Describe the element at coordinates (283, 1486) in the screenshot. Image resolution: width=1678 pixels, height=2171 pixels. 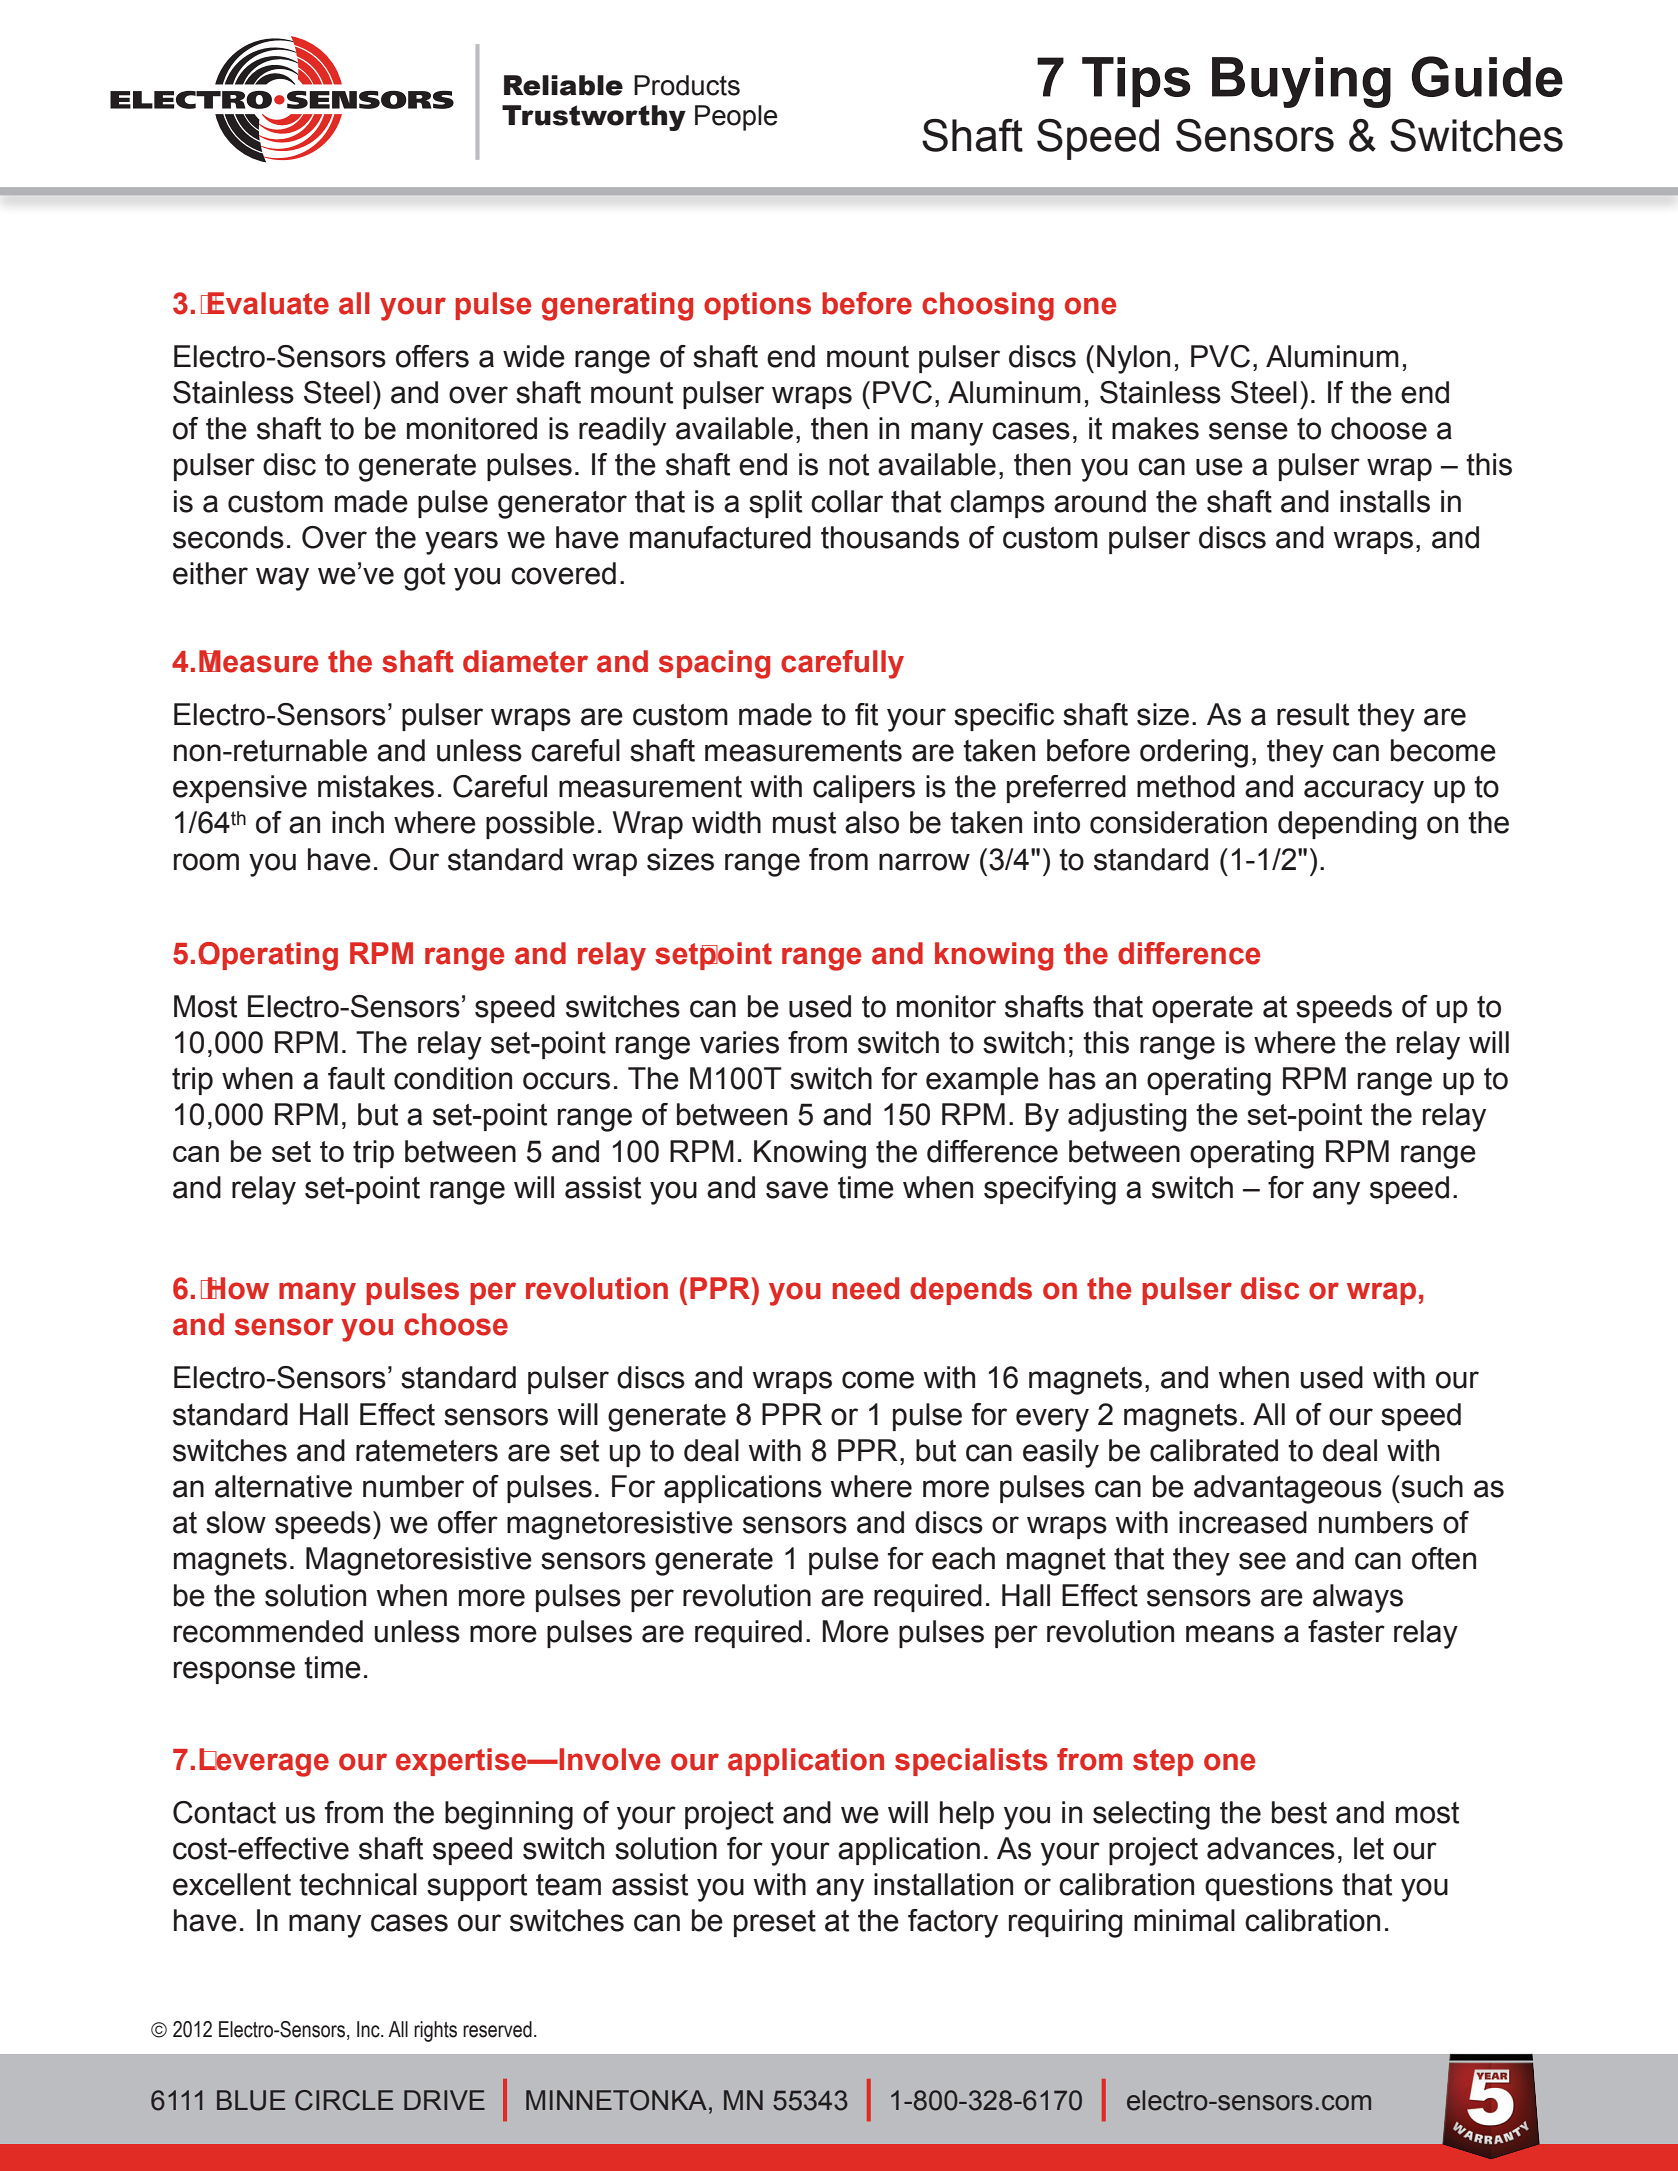
I see `alternative` at that location.
